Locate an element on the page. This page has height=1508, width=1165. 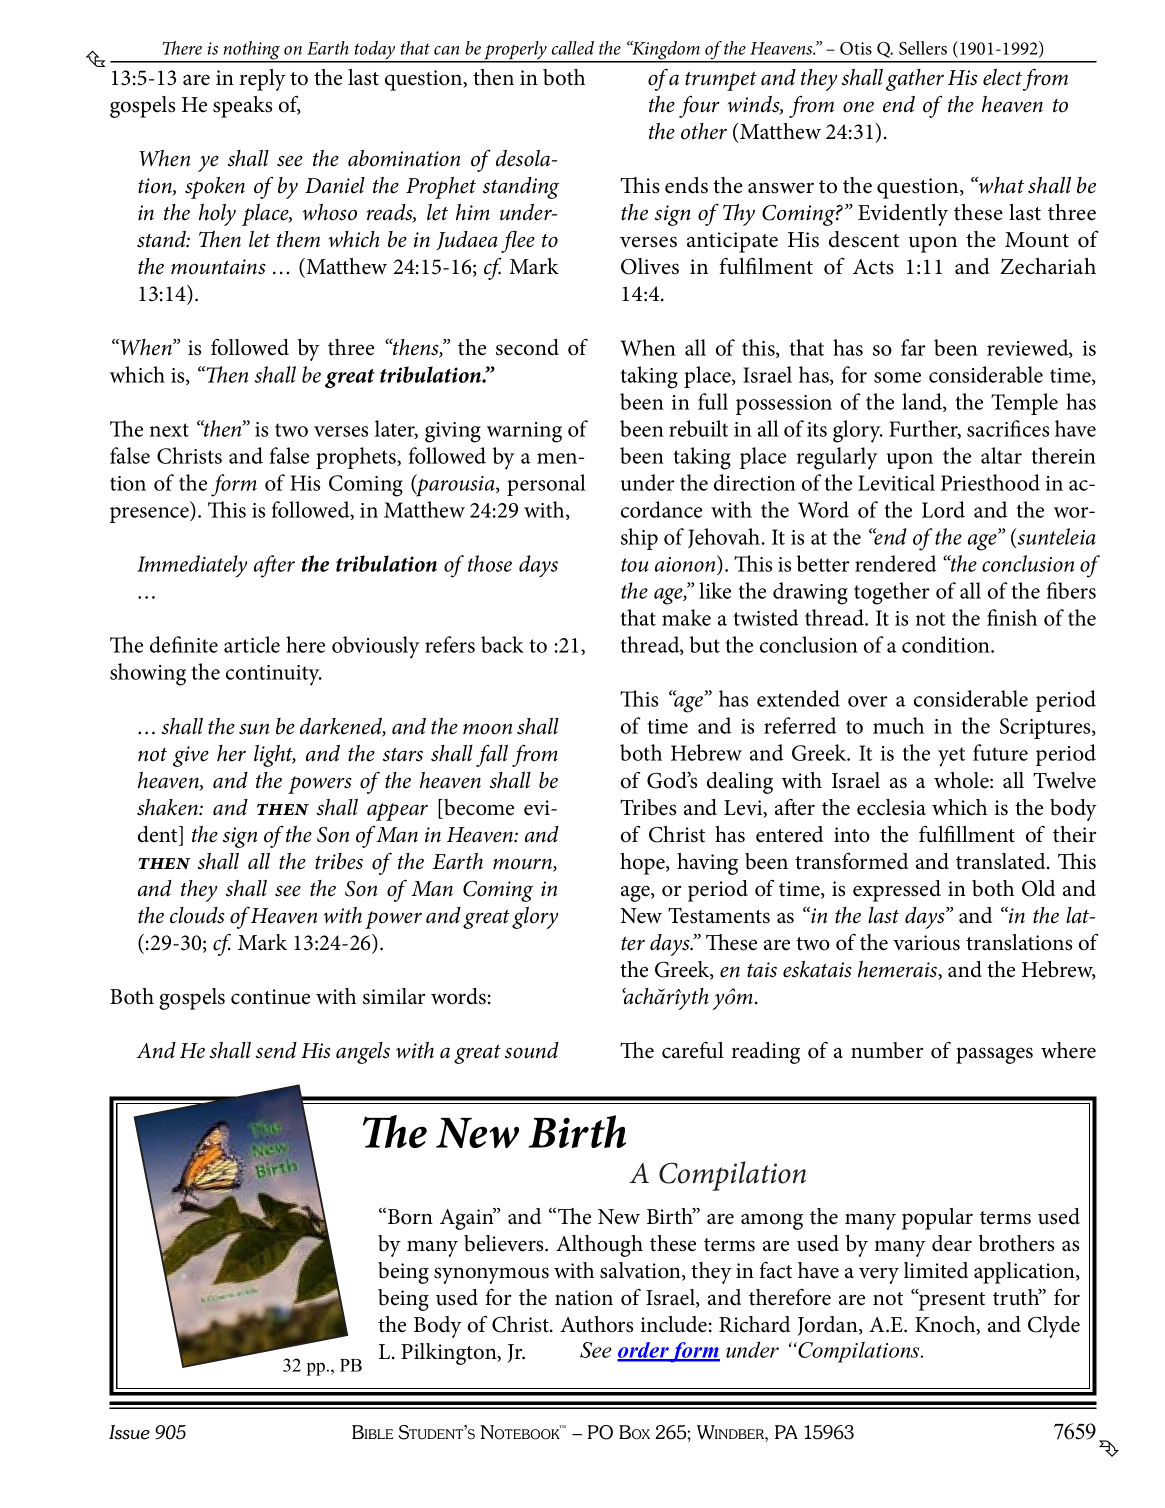
yet is located at coordinates (951, 757).
